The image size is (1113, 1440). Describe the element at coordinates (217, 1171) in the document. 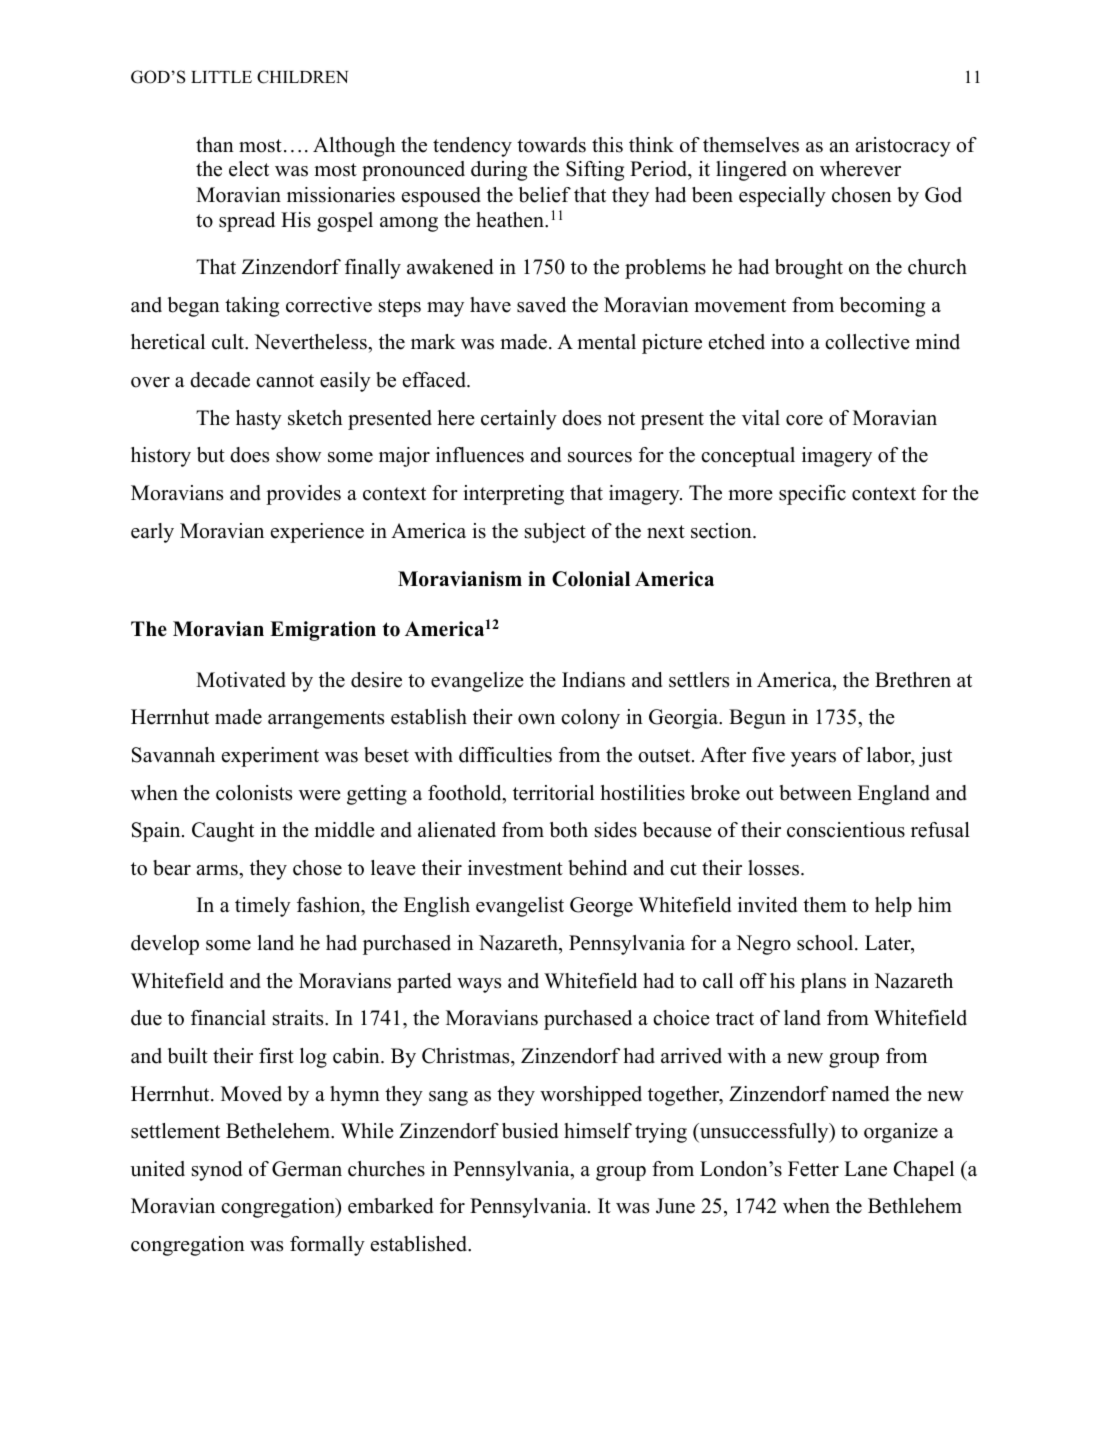

I see `synod` at that location.
